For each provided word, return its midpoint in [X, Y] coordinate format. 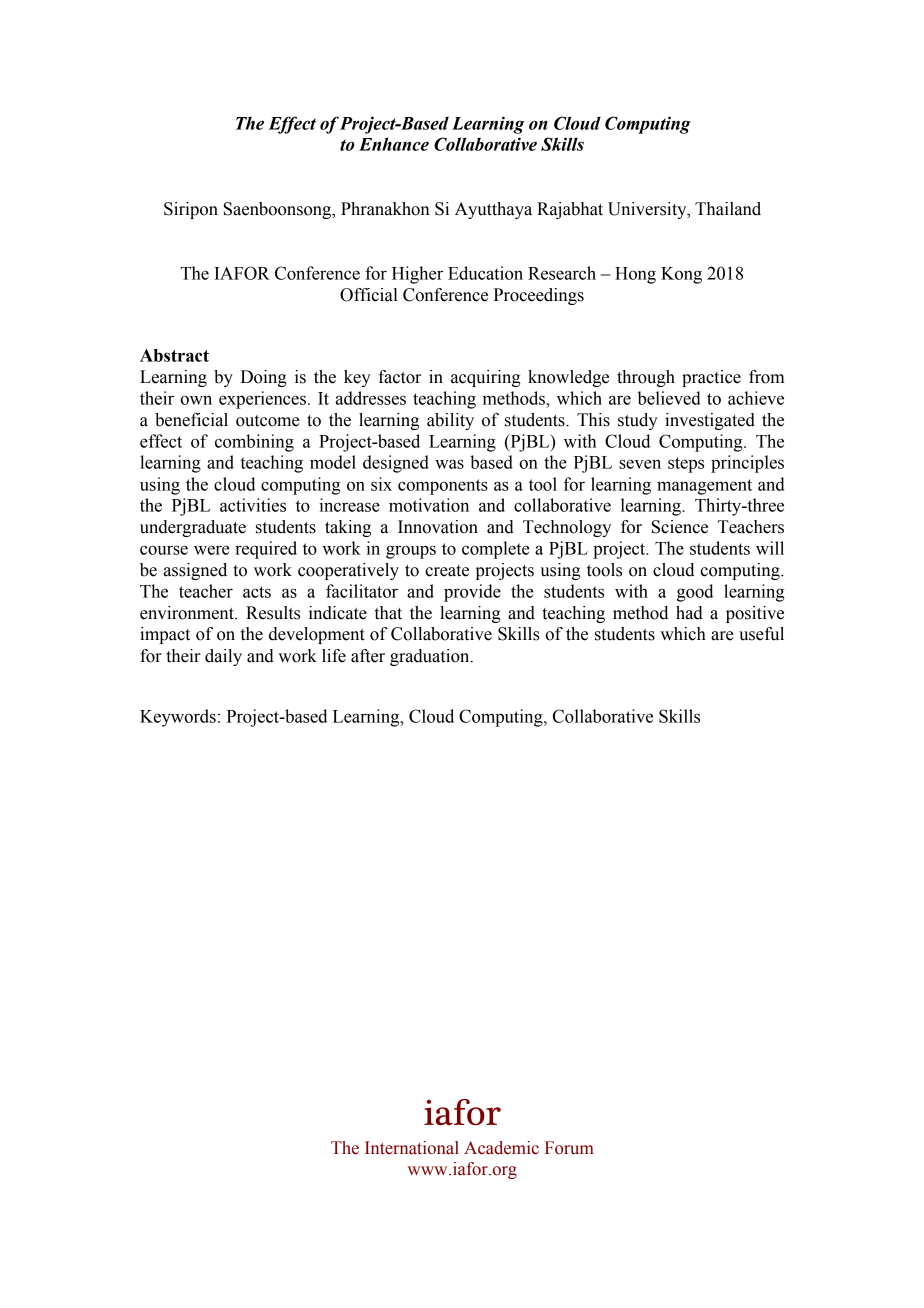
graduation [431, 657]
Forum [569, 1148]
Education [485, 273]
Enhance [394, 144]
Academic [501, 1148]
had [689, 613]
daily [223, 657]
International [412, 1148]
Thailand [728, 209]
